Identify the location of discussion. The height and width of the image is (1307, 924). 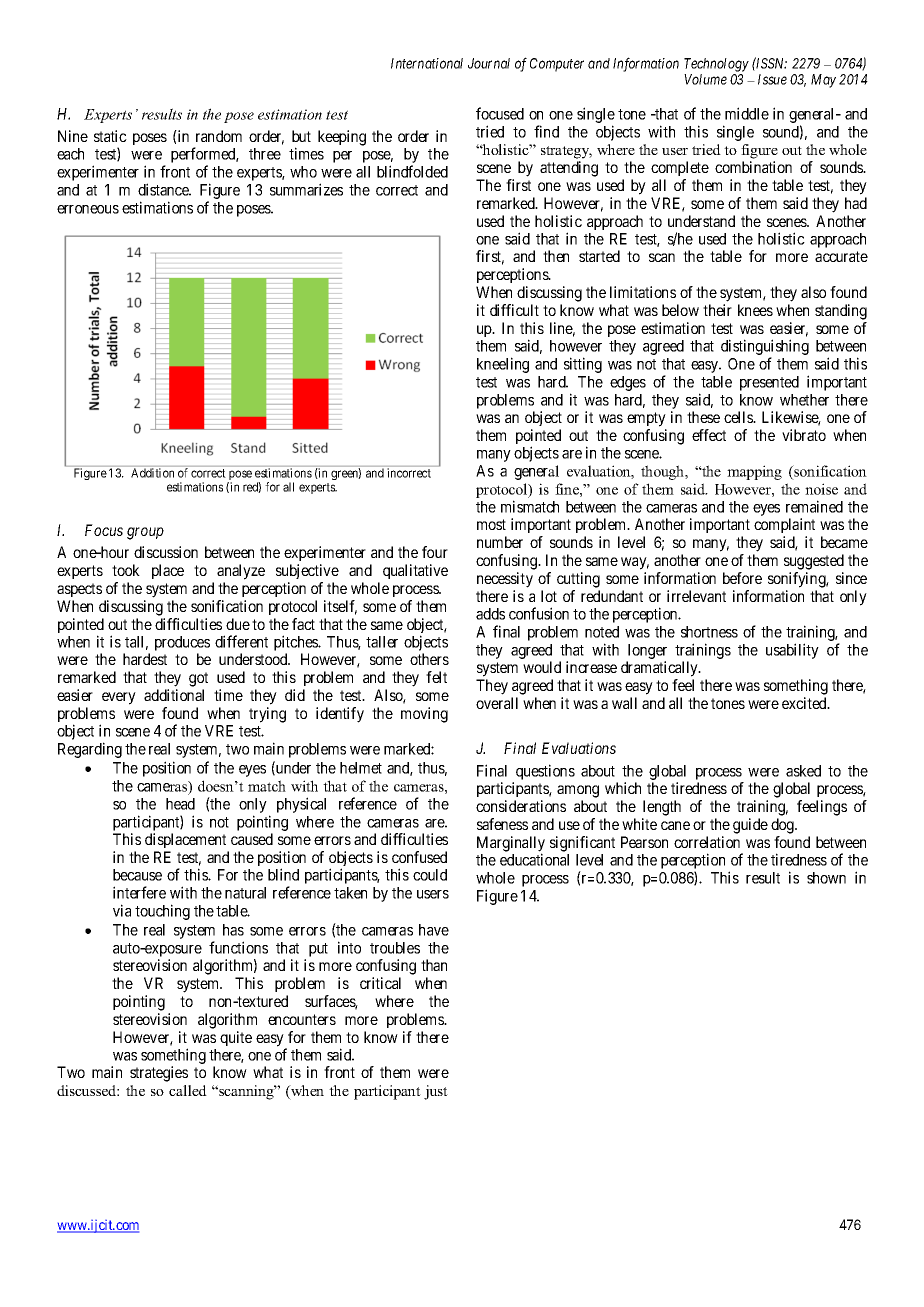
(166, 552).
